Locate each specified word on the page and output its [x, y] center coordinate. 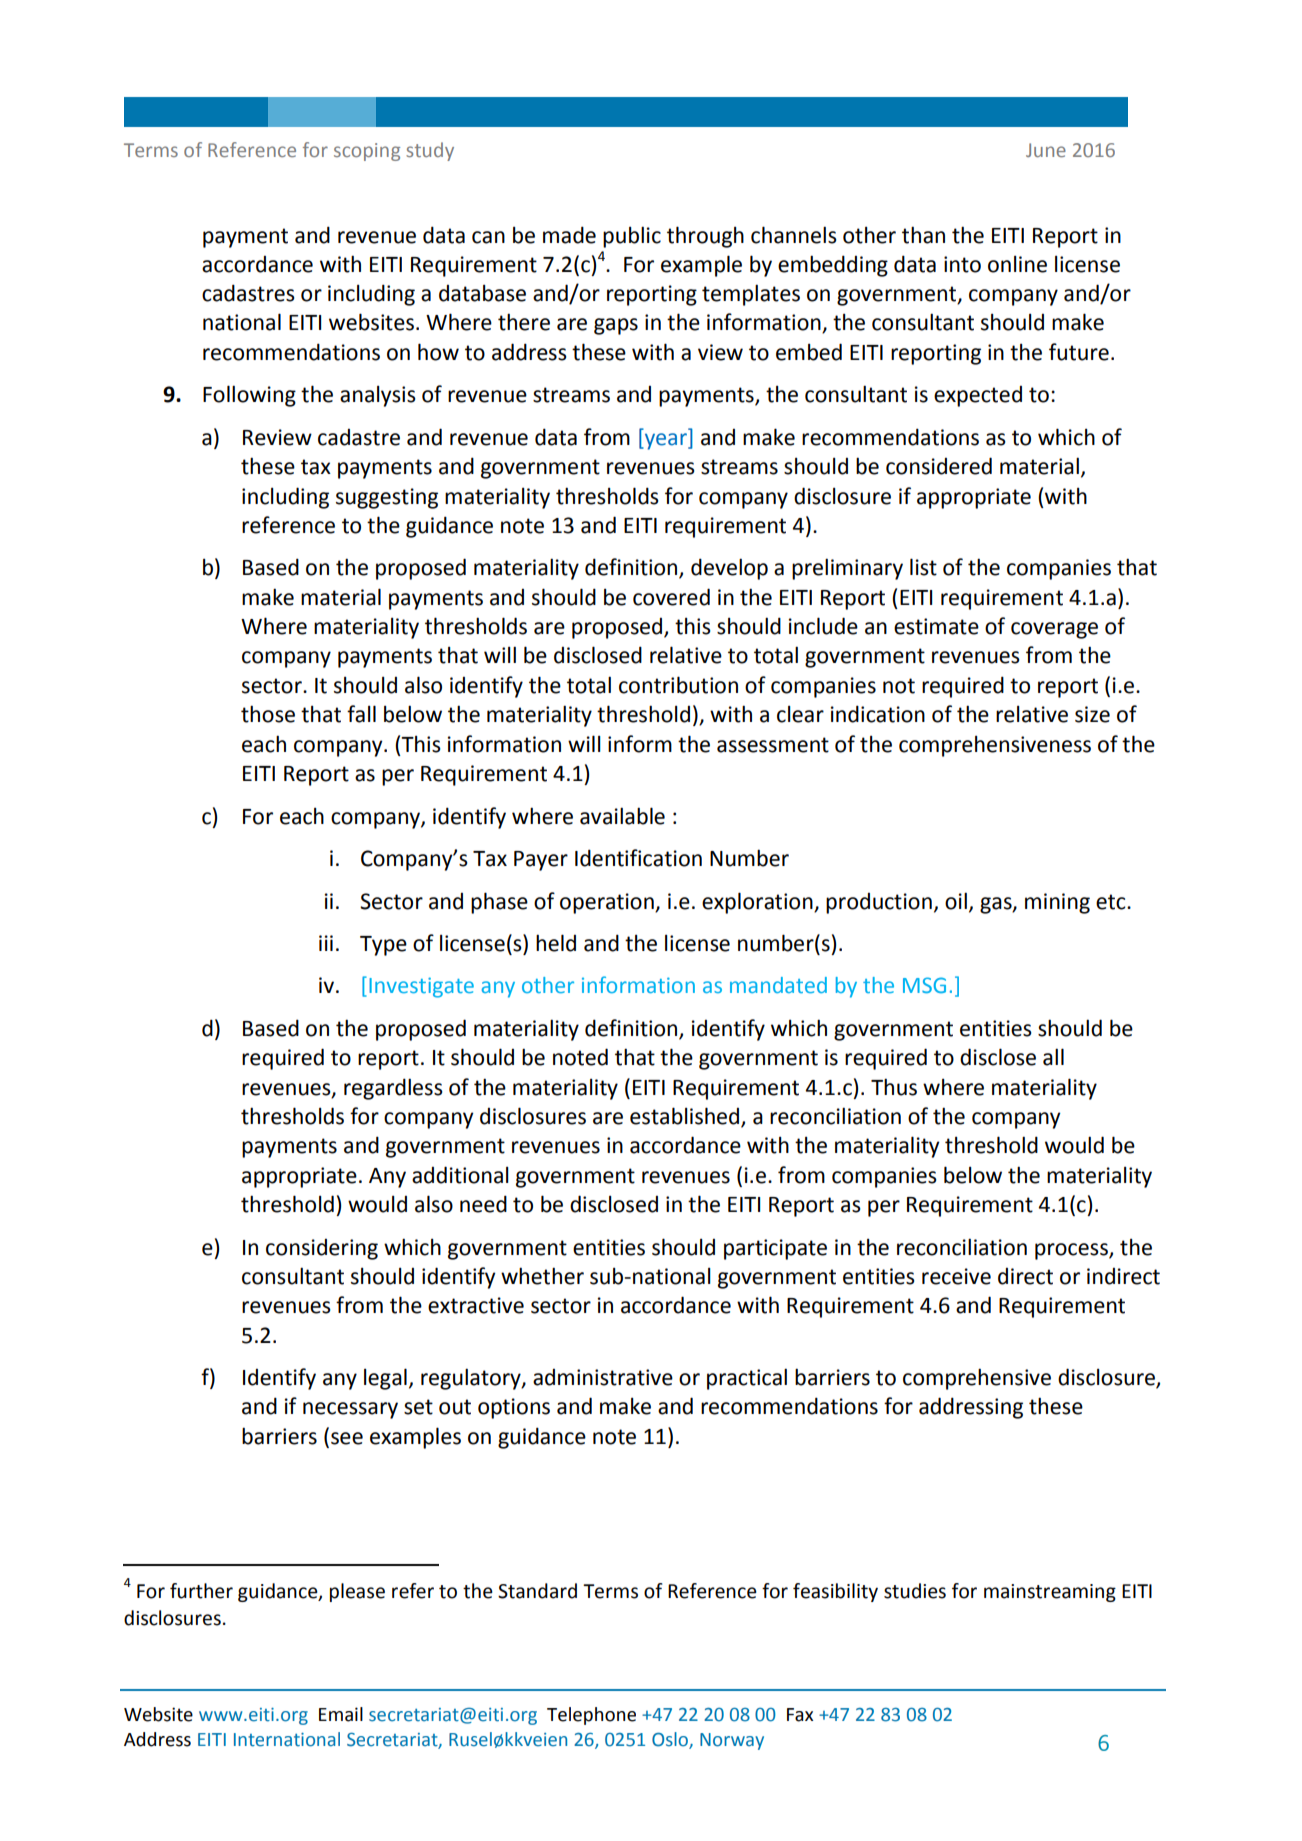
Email [341, 1714]
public [632, 237]
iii [326, 943]
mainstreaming [1050, 1593]
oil [956, 901]
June [1046, 150]
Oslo [671, 1740]
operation [608, 903]
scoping [367, 152]
